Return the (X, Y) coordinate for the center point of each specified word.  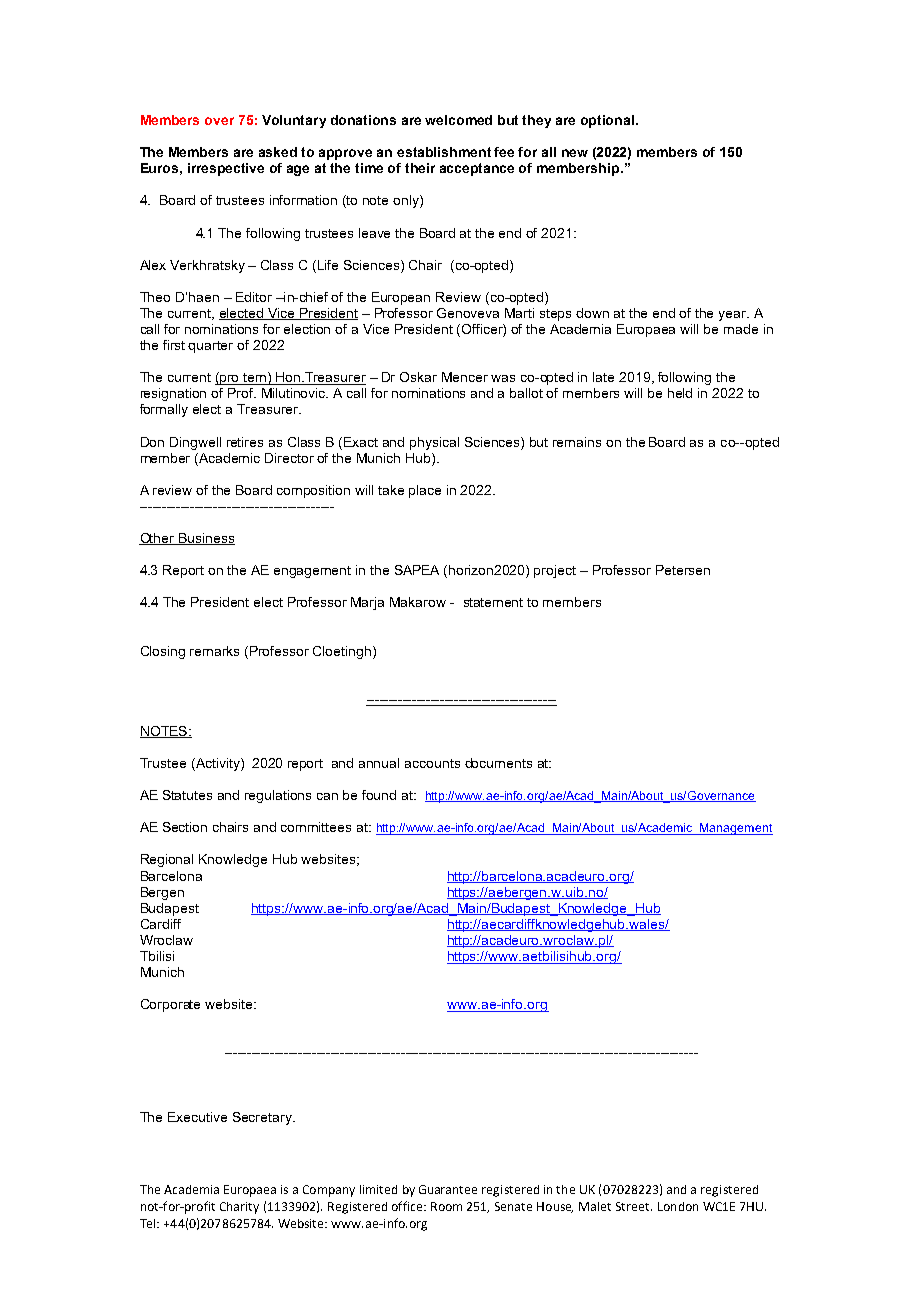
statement (493, 602)
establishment (444, 152)
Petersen (683, 570)
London (678, 1206)
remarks (214, 651)
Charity (239, 1208)
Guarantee (448, 1189)
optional (609, 121)
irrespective (226, 169)
